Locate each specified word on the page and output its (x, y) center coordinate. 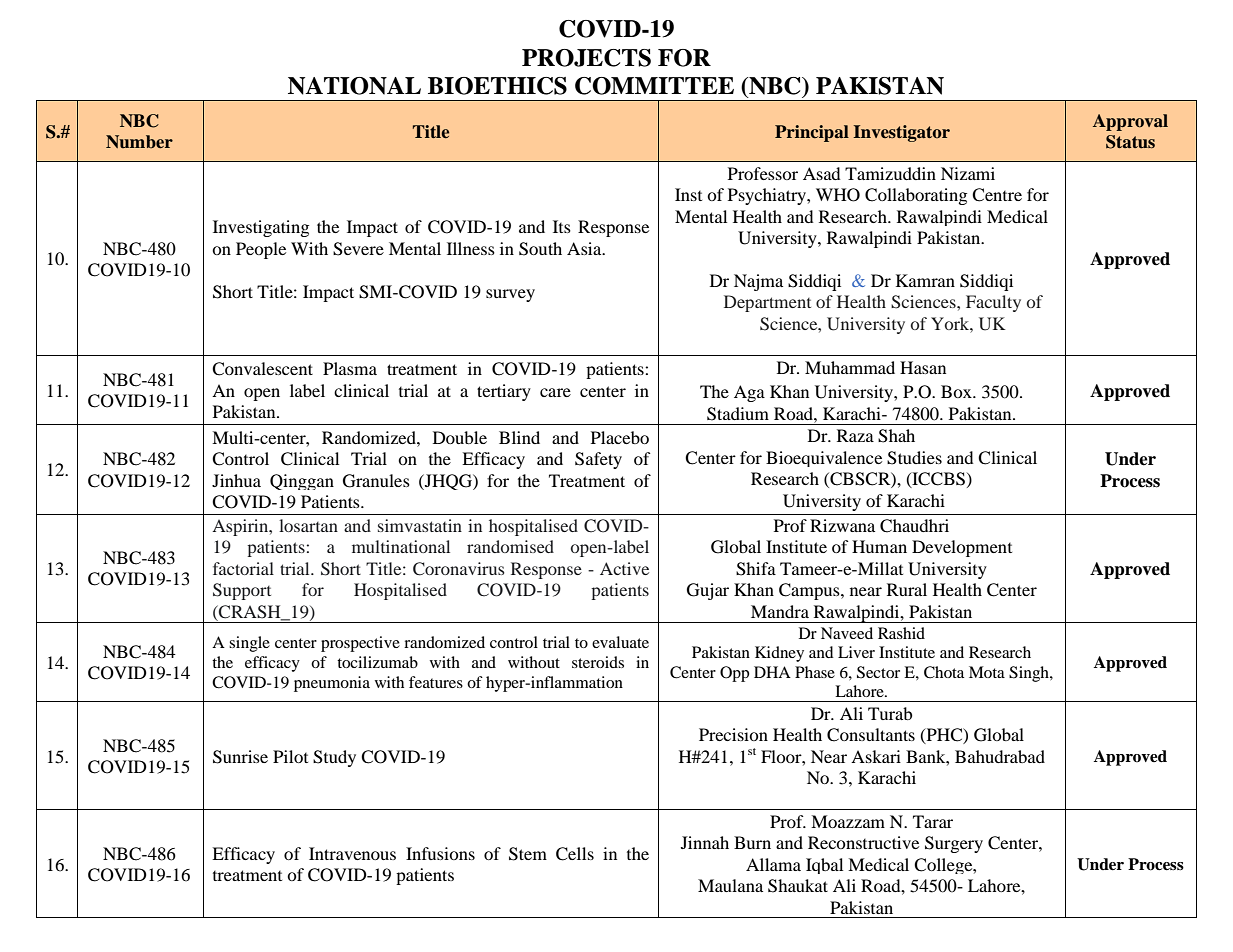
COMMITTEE (654, 86)
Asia (585, 248)
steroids (598, 662)
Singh (1030, 674)
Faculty (993, 303)
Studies (914, 458)
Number (139, 142)
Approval (1130, 122)
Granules (376, 481)
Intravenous (352, 853)
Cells (575, 854)
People (261, 250)
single (249, 644)
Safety (598, 460)
